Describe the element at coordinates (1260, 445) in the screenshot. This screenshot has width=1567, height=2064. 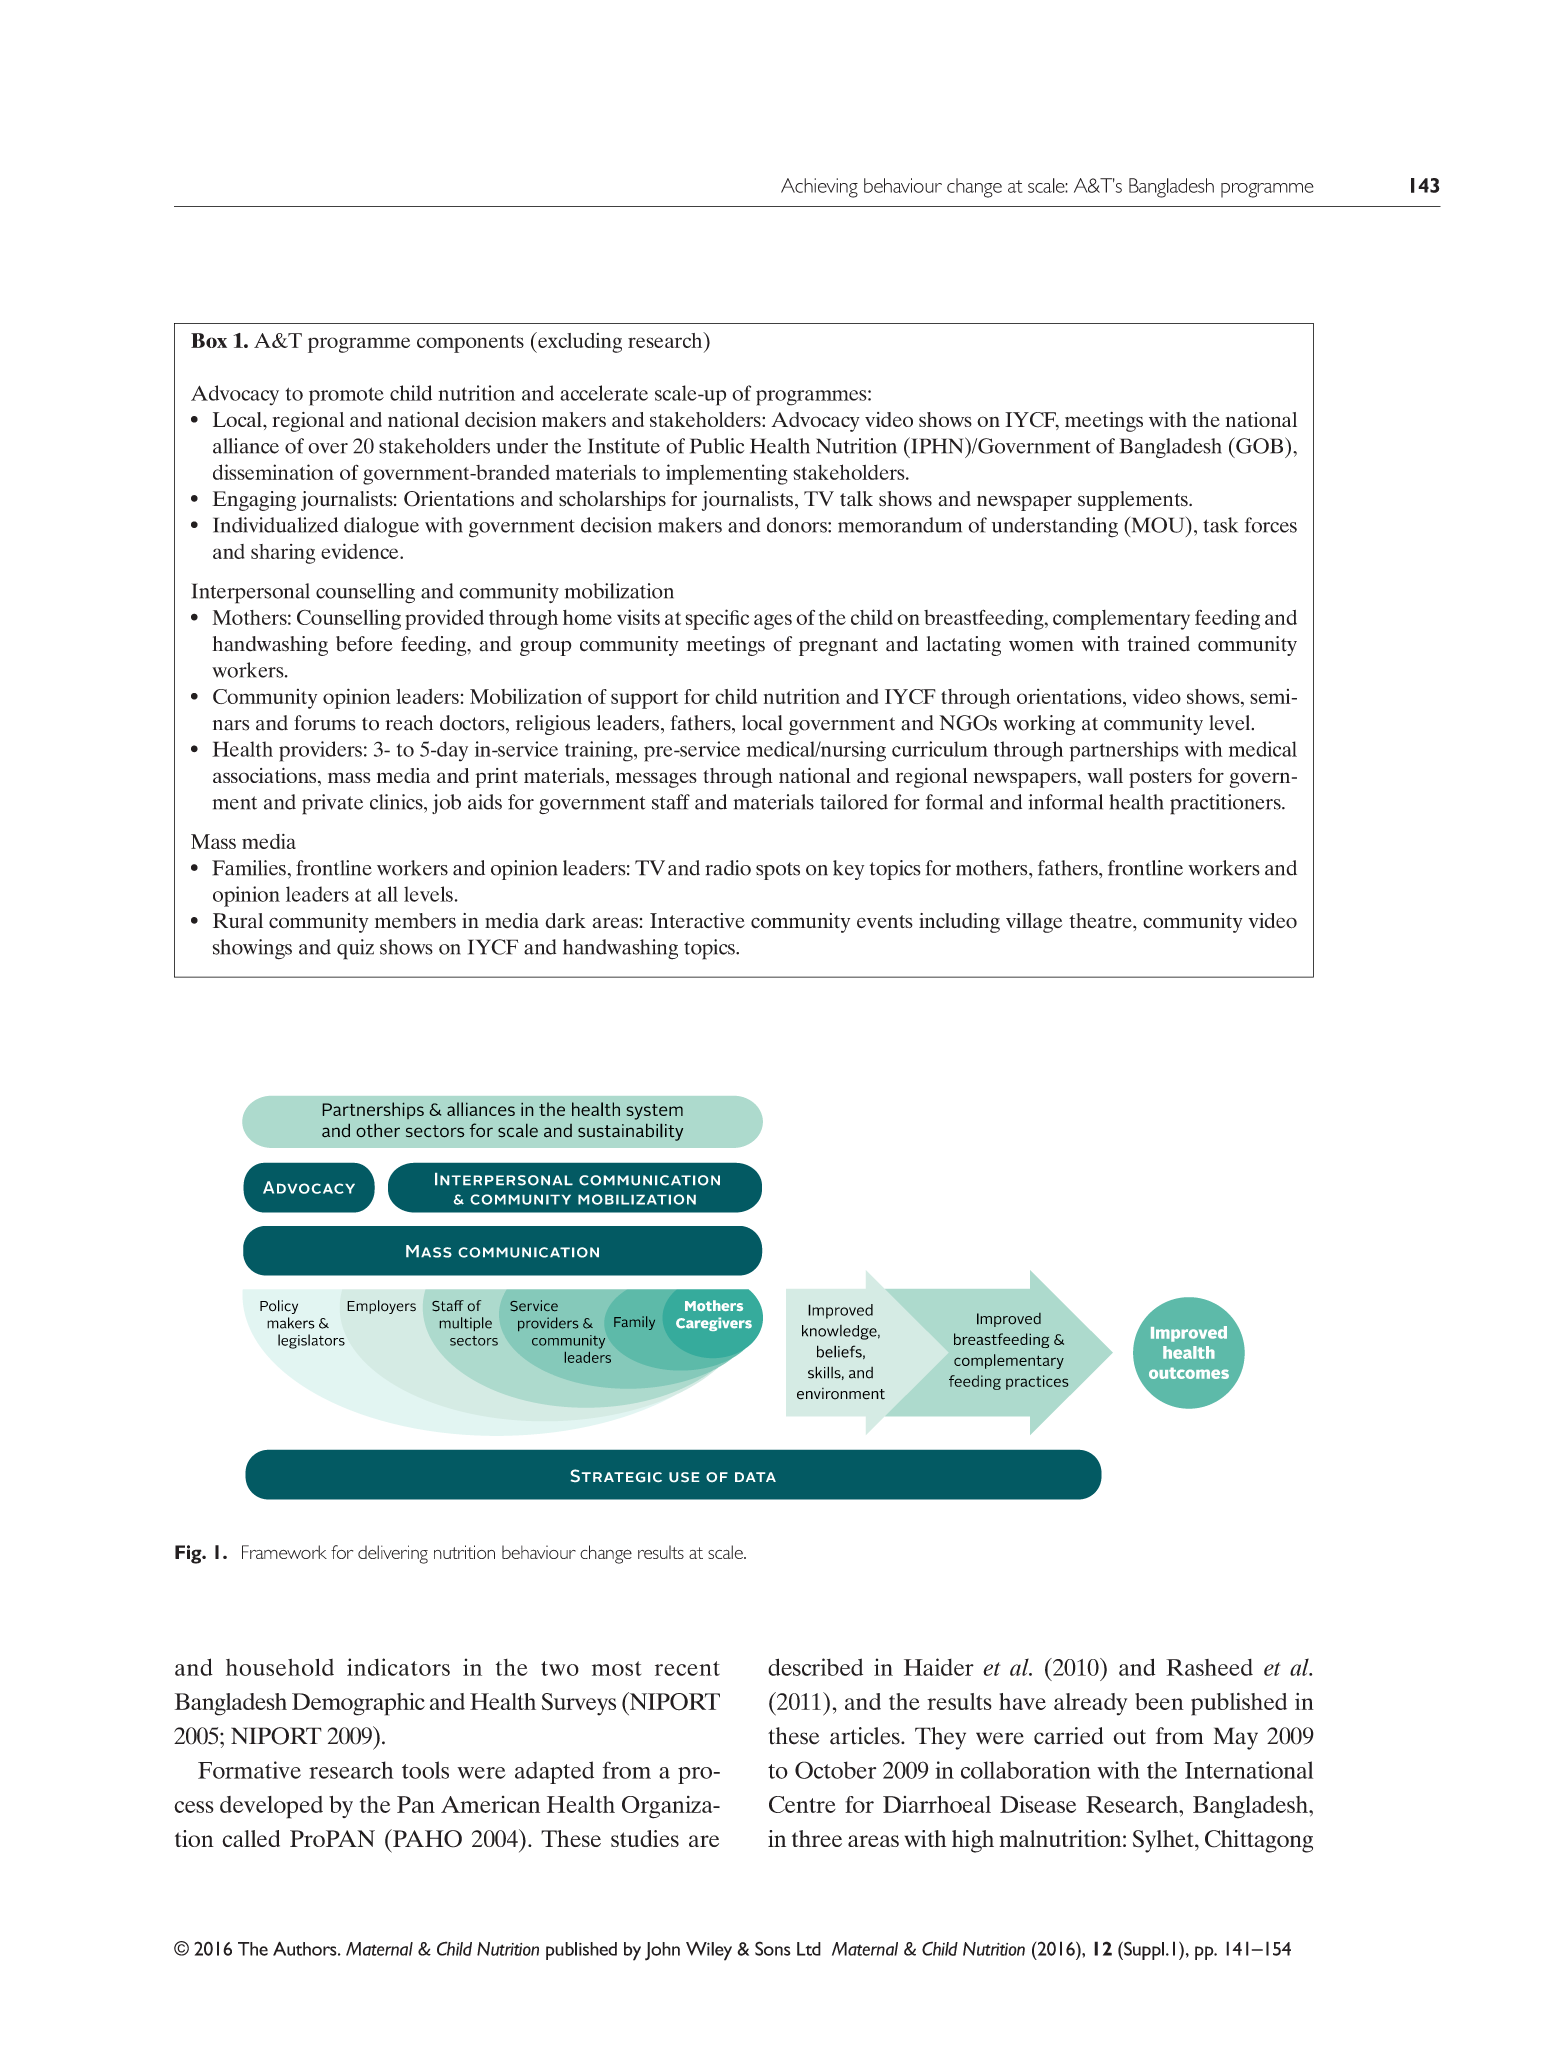
I see `GOB` at that location.
